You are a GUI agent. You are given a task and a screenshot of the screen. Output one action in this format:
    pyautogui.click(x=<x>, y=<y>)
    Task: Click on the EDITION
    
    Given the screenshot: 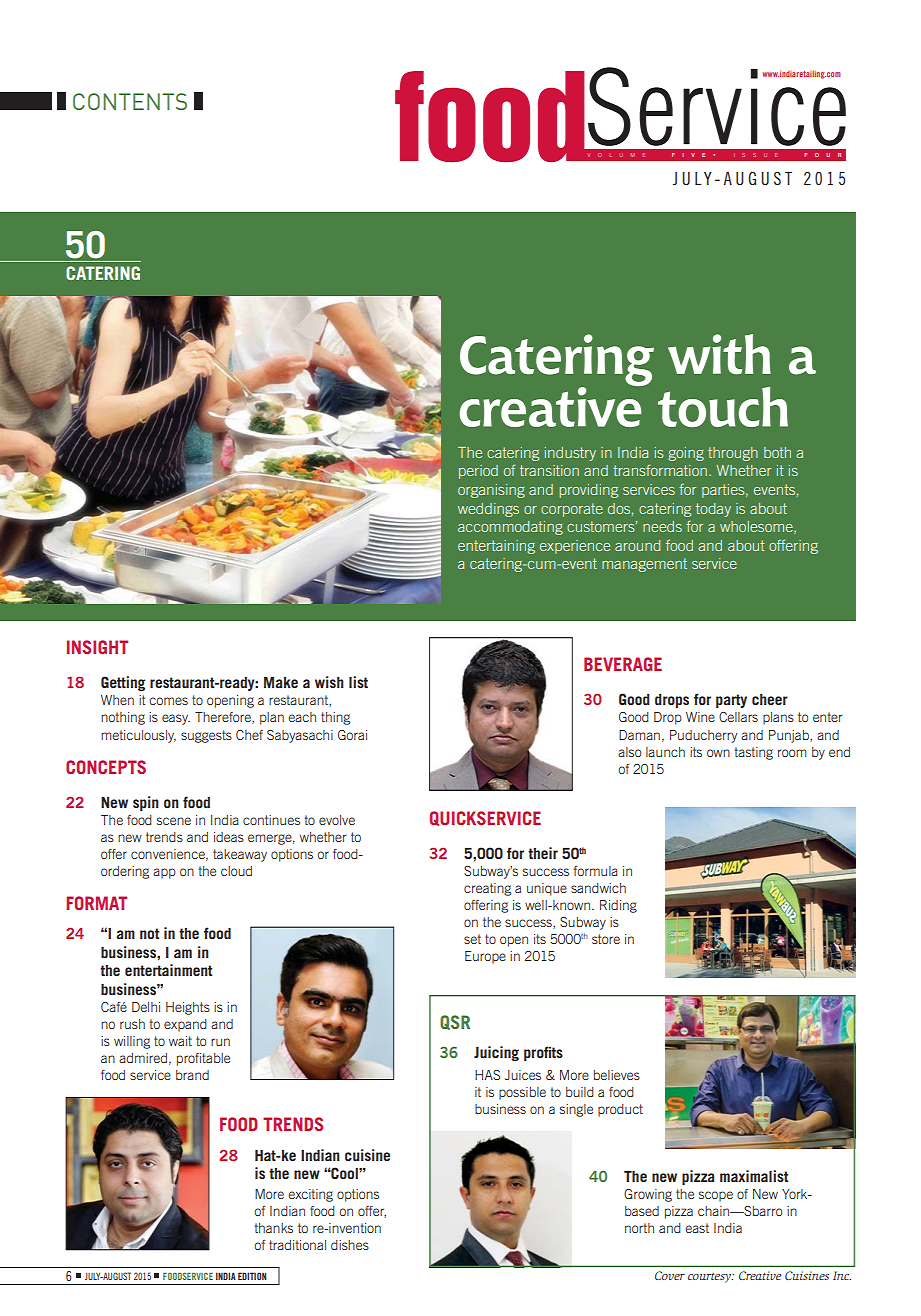 What is the action you would take?
    pyautogui.click(x=252, y=1276)
